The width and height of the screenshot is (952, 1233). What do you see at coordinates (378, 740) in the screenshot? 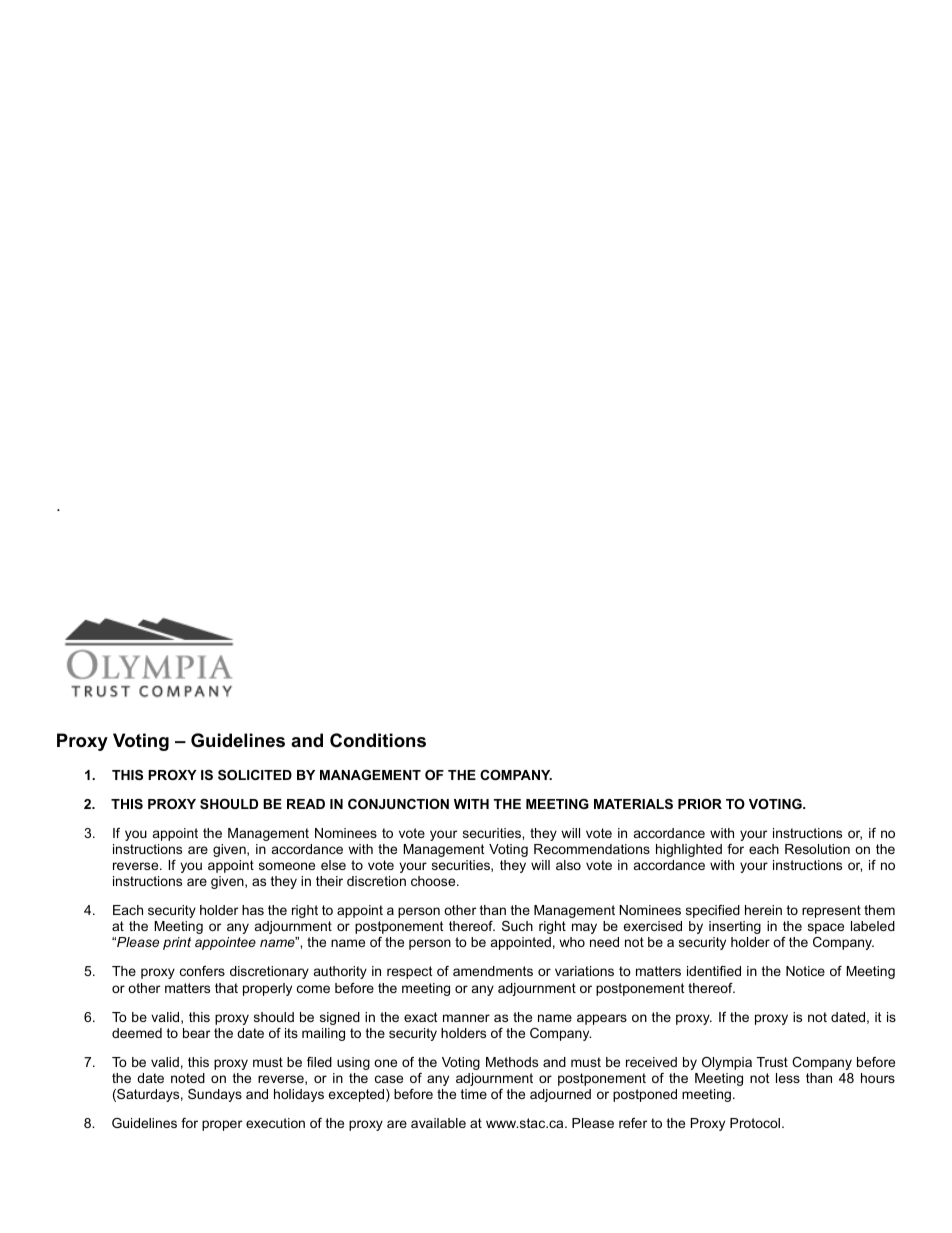
I see `Conditions` at bounding box center [378, 740].
